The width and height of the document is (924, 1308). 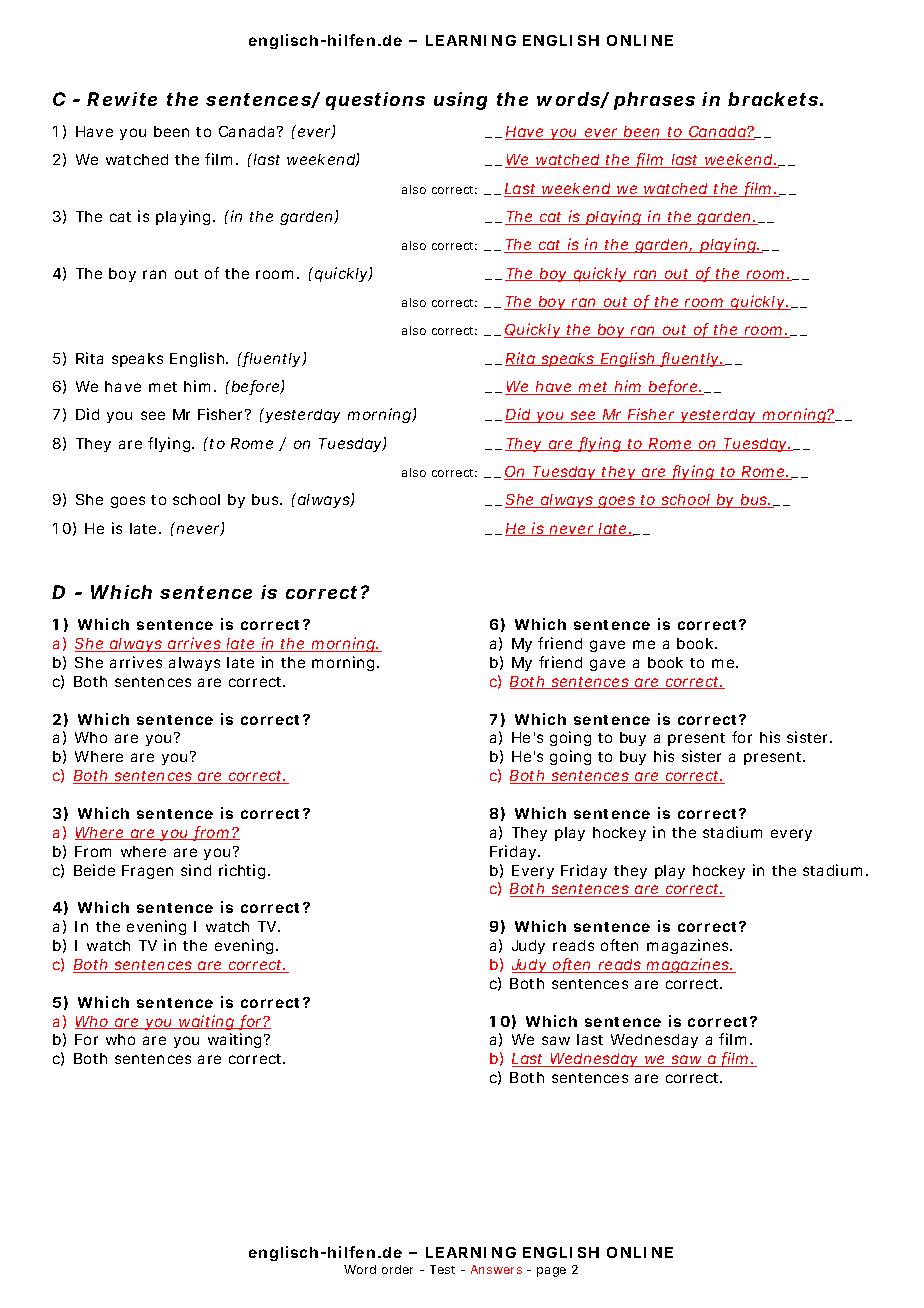 I want to click on using, so click(x=460, y=101).
